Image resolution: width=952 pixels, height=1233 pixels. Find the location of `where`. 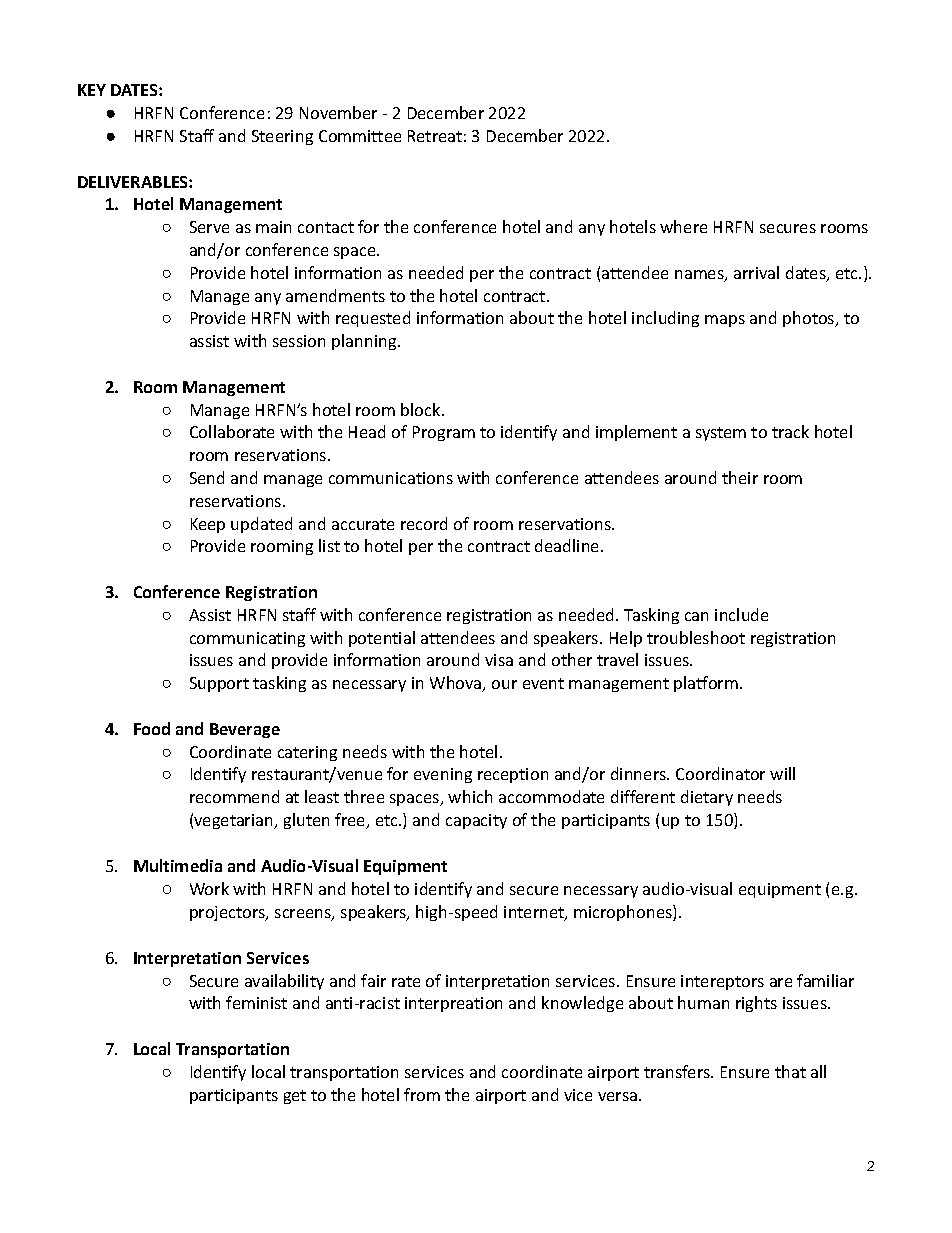

where is located at coordinates (683, 226).
